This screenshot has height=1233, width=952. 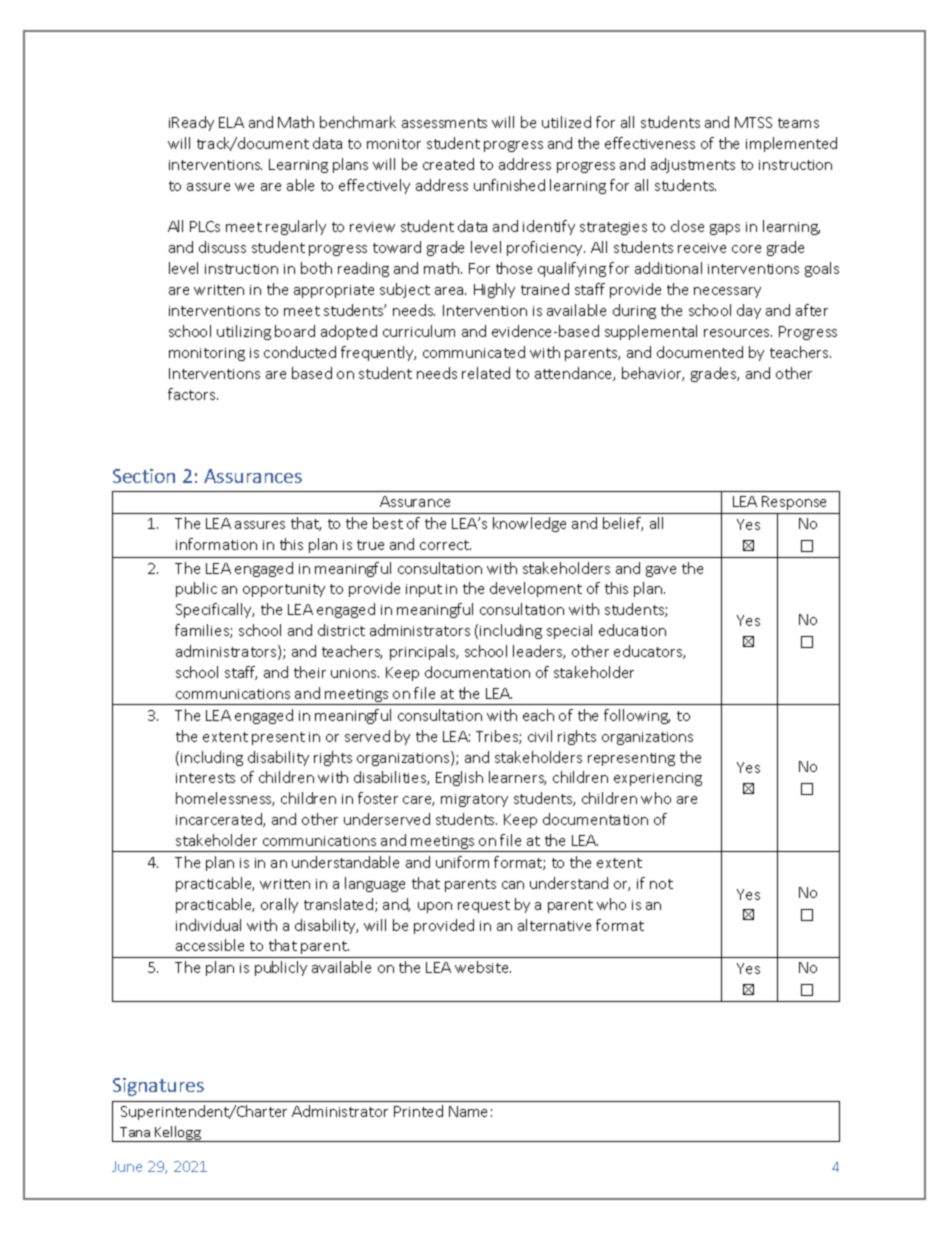 I want to click on accessible, so click(x=210, y=945).
